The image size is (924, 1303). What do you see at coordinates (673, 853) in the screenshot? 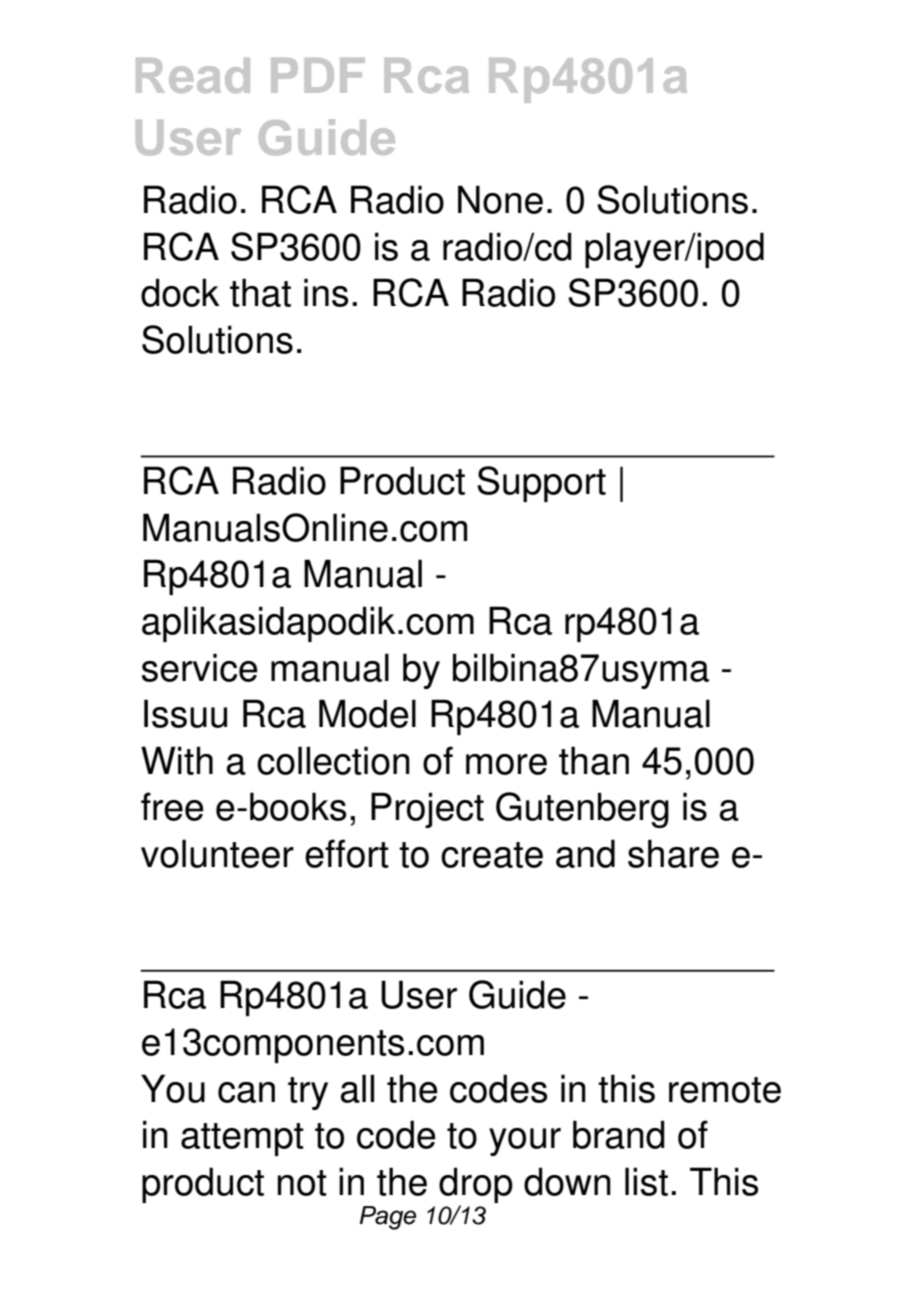
I see `share` at bounding box center [673, 853].
